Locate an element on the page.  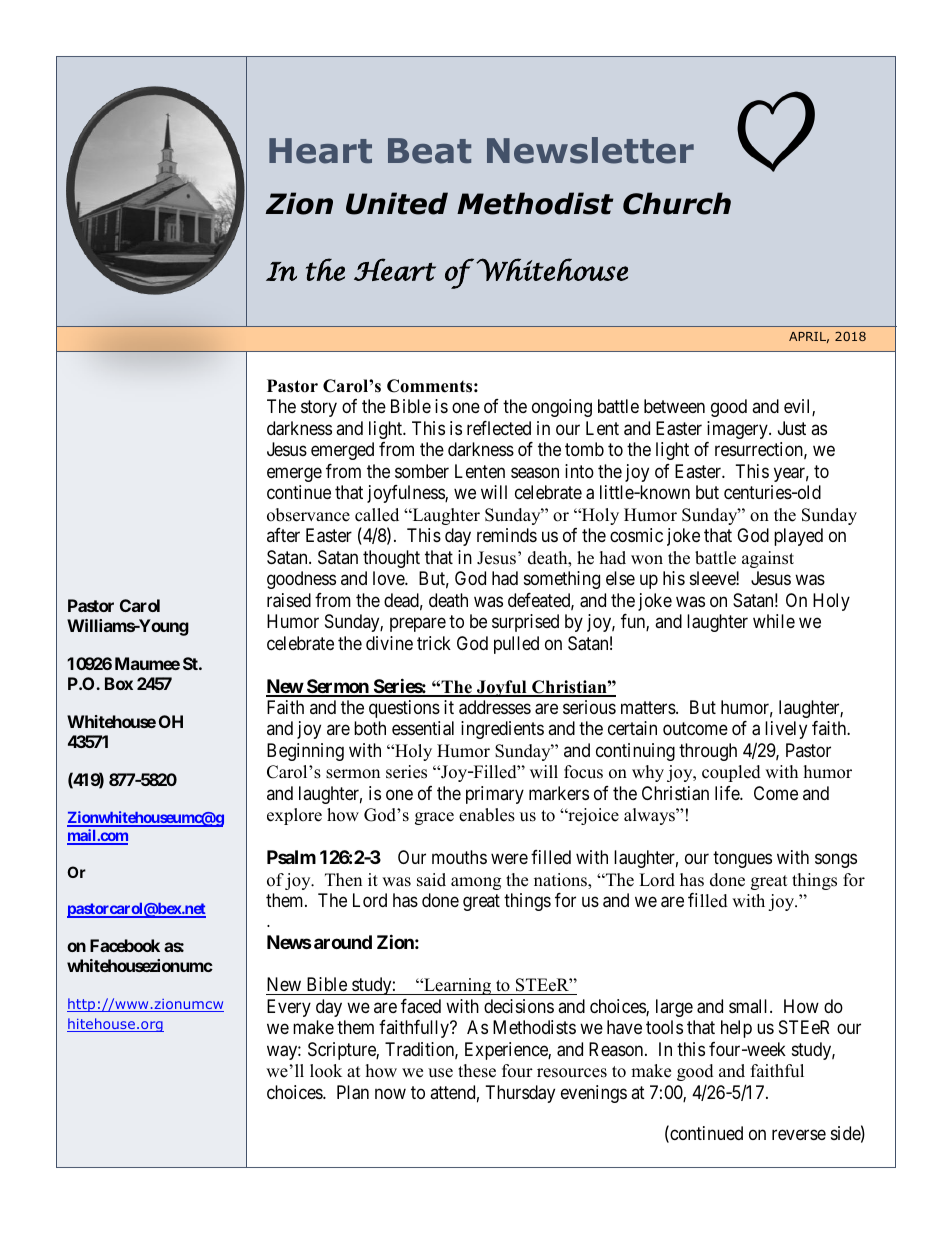
after is located at coordinates (283, 535).
